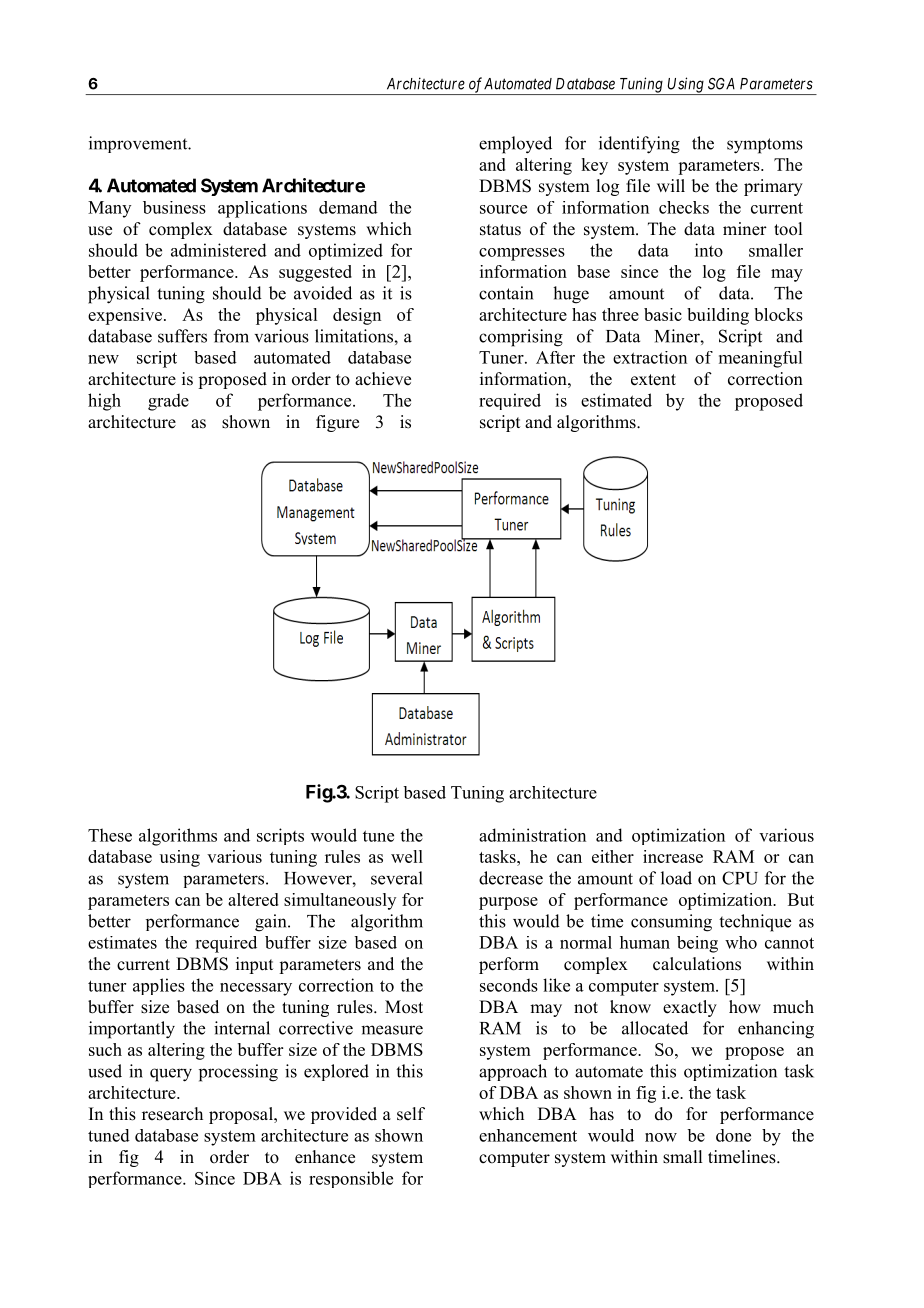 Image resolution: width=924 pixels, height=1308 pixels. What do you see at coordinates (182, 336) in the page?
I see `suffers` at bounding box center [182, 336].
